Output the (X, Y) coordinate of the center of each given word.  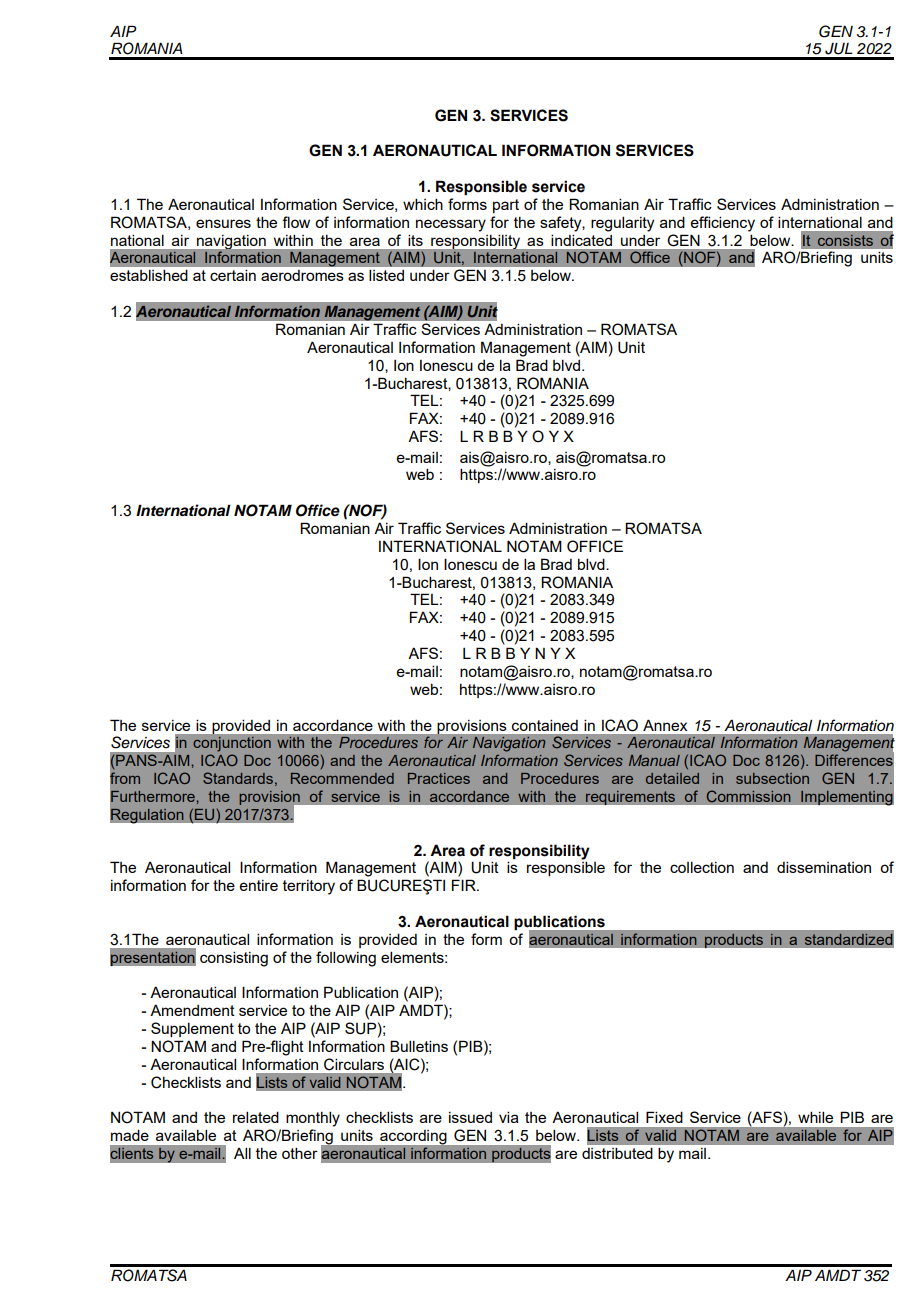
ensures (223, 223)
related (256, 1117)
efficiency (723, 224)
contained (545, 725)
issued (470, 1117)
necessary (451, 225)
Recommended (342, 778)
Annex (665, 725)
